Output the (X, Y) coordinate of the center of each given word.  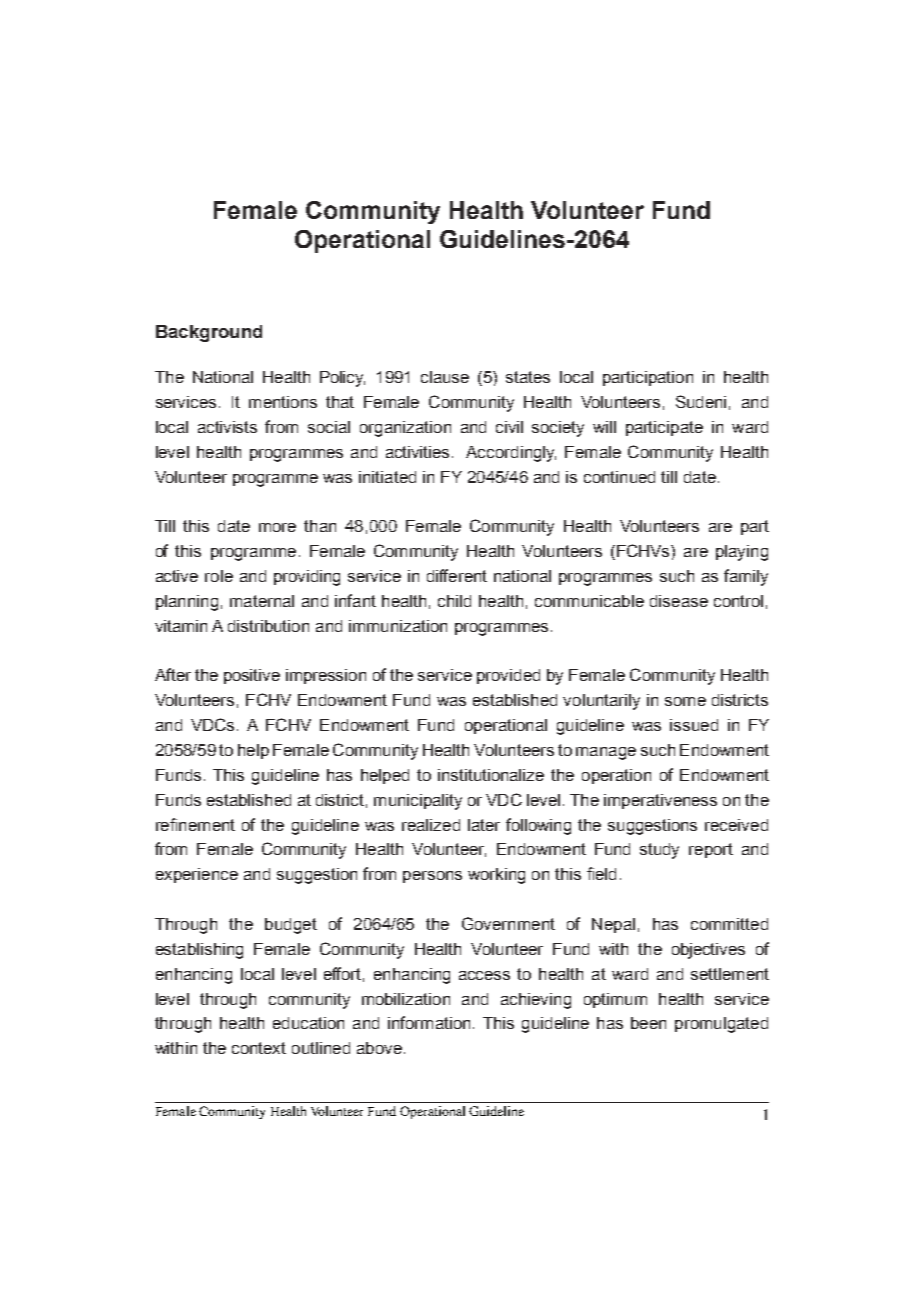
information (429, 1022)
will (604, 427)
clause (445, 377)
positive (252, 676)
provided (508, 676)
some (685, 701)
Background (209, 333)
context (259, 1048)
